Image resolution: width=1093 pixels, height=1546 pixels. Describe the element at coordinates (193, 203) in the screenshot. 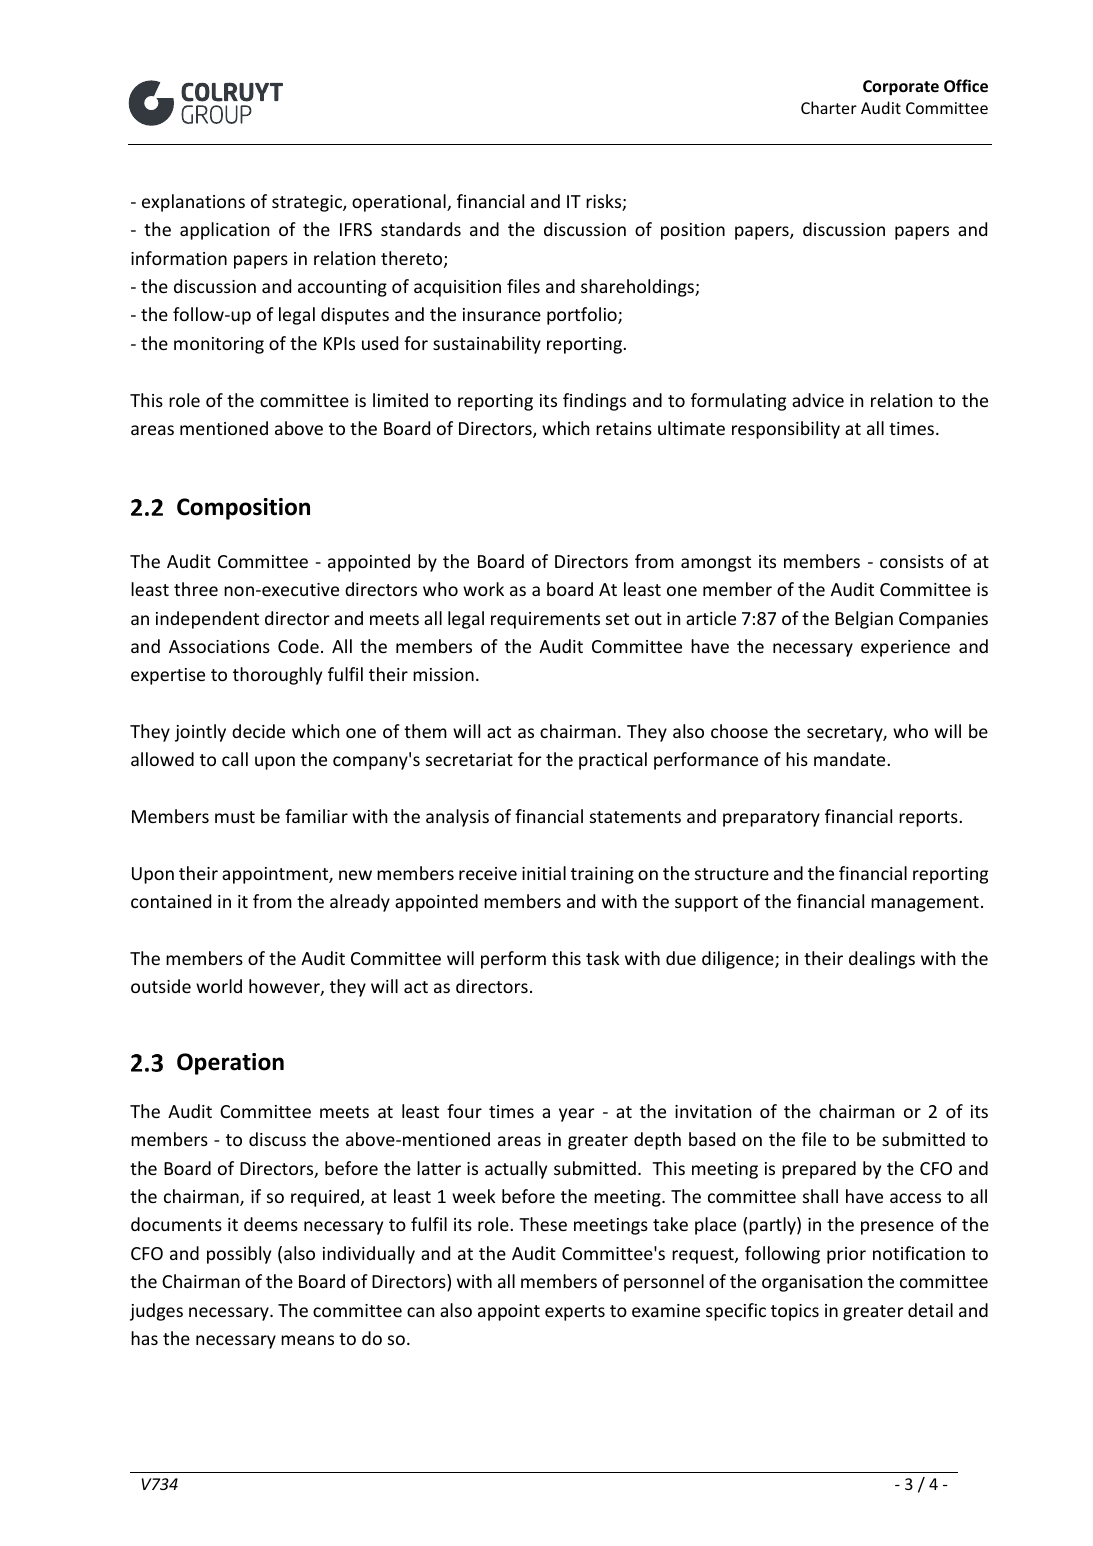

I see `explanations` at that location.
